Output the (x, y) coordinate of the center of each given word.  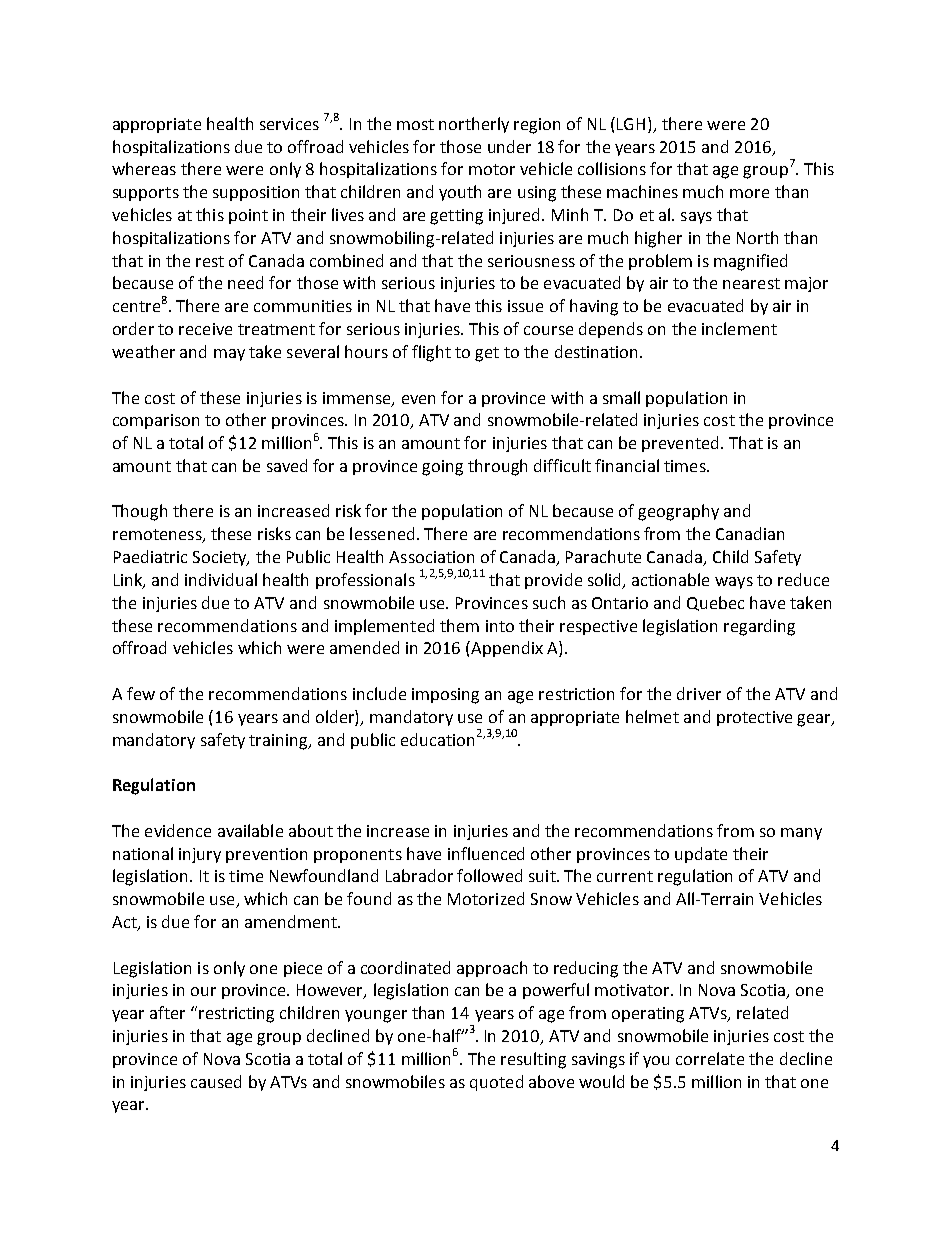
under (509, 146)
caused (216, 1081)
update (701, 855)
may (229, 355)
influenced (486, 853)
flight (431, 353)
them (459, 625)
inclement (739, 328)
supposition (256, 193)
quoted (496, 1083)
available (250, 830)
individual (221, 579)
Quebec (715, 603)
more (749, 193)
